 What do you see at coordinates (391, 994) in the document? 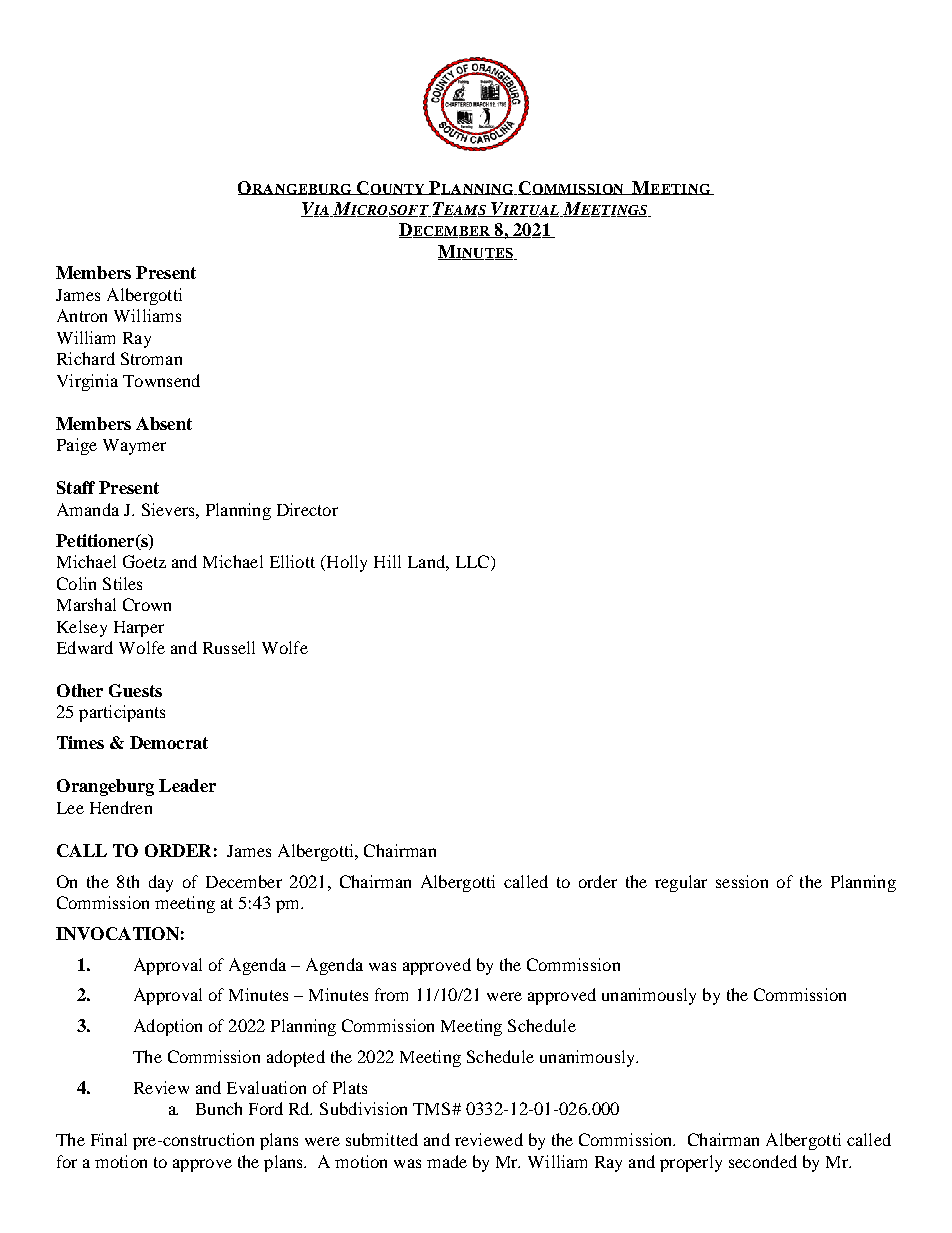
I see `from` at bounding box center [391, 994].
